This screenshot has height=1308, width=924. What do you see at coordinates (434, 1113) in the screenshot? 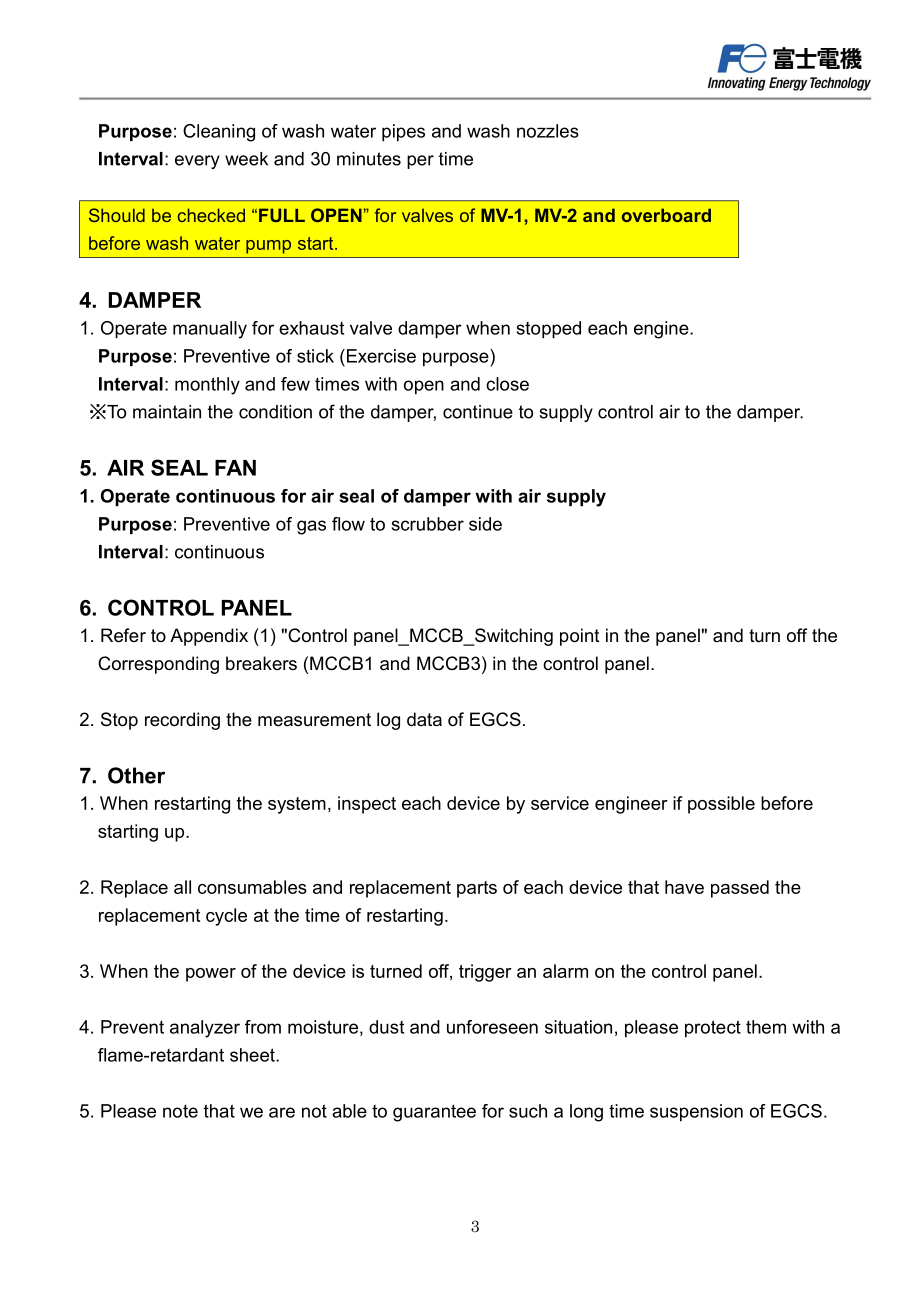
I see `guarantee` at bounding box center [434, 1113].
